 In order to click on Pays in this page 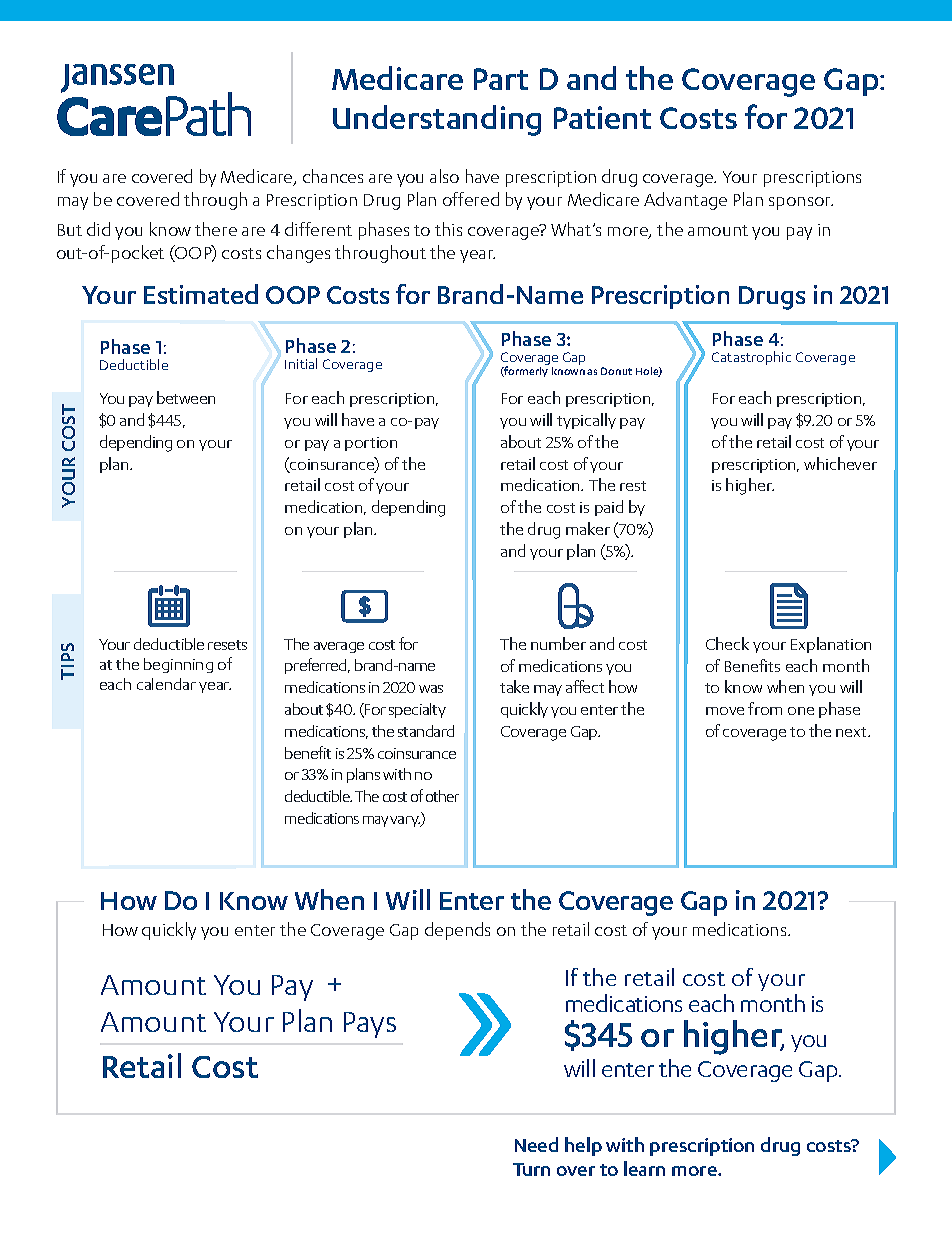, I will do `click(370, 1025)`.
